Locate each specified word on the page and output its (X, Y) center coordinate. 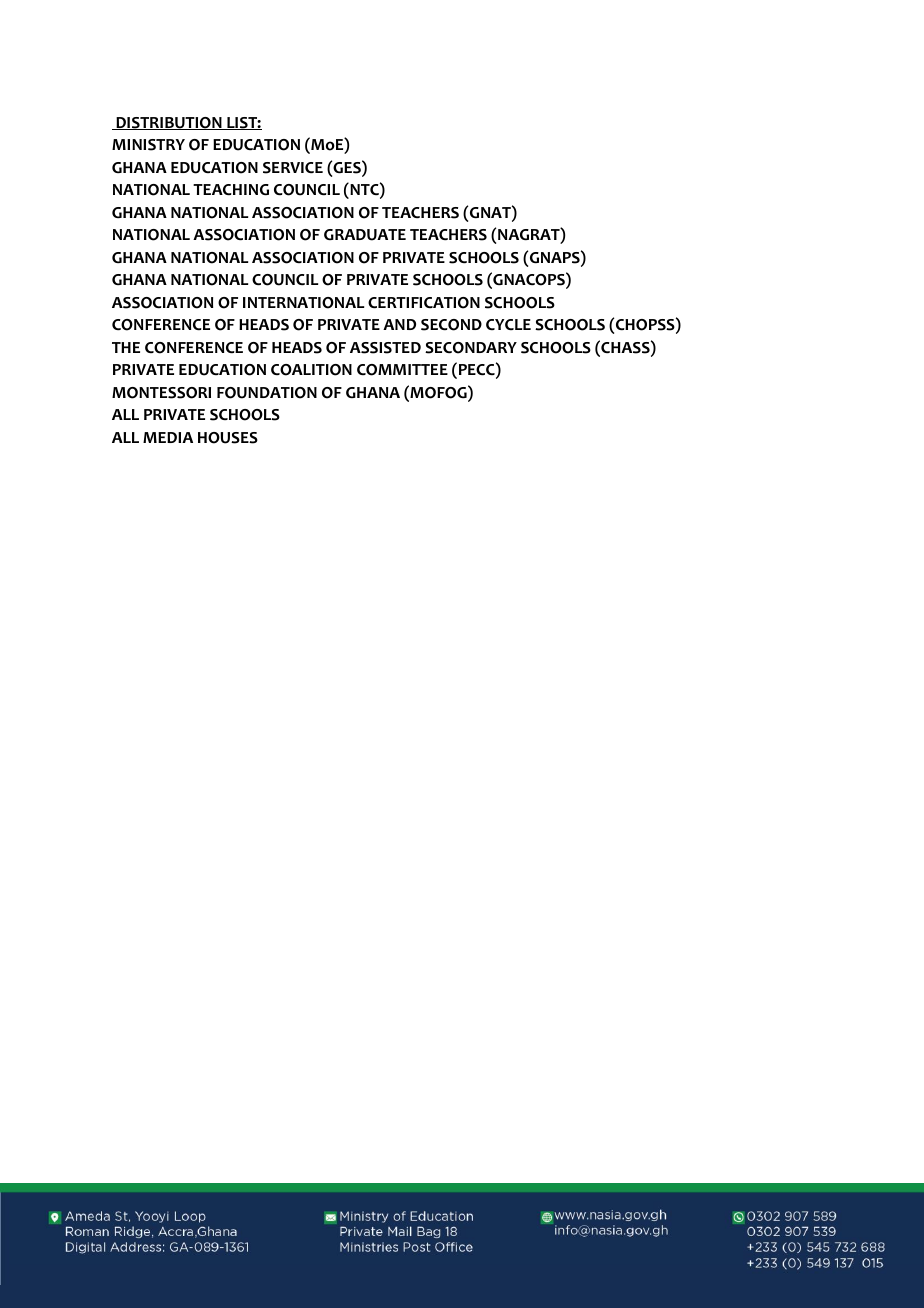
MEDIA (168, 437)
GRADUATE (365, 235)
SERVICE (293, 168)
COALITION (311, 370)
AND (399, 324)
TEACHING (231, 190)
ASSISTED (385, 348)
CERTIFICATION (424, 303)
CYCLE (508, 324)
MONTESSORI (161, 393)
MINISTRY (148, 145)
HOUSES (228, 438)
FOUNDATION (267, 393)
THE (126, 347)
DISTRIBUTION (169, 123)
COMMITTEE (402, 370)
